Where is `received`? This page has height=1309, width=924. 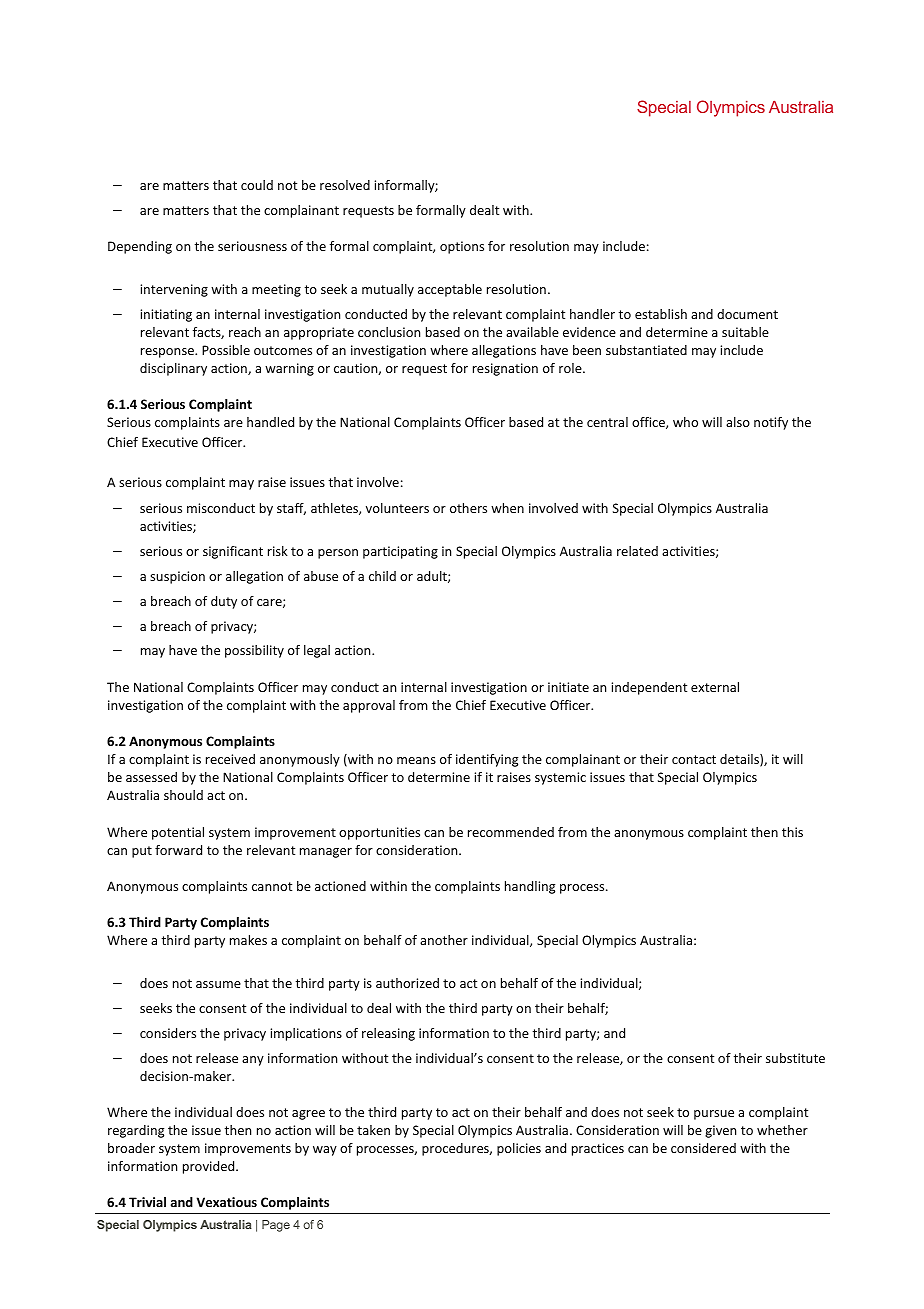
received is located at coordinates (230, 759).
